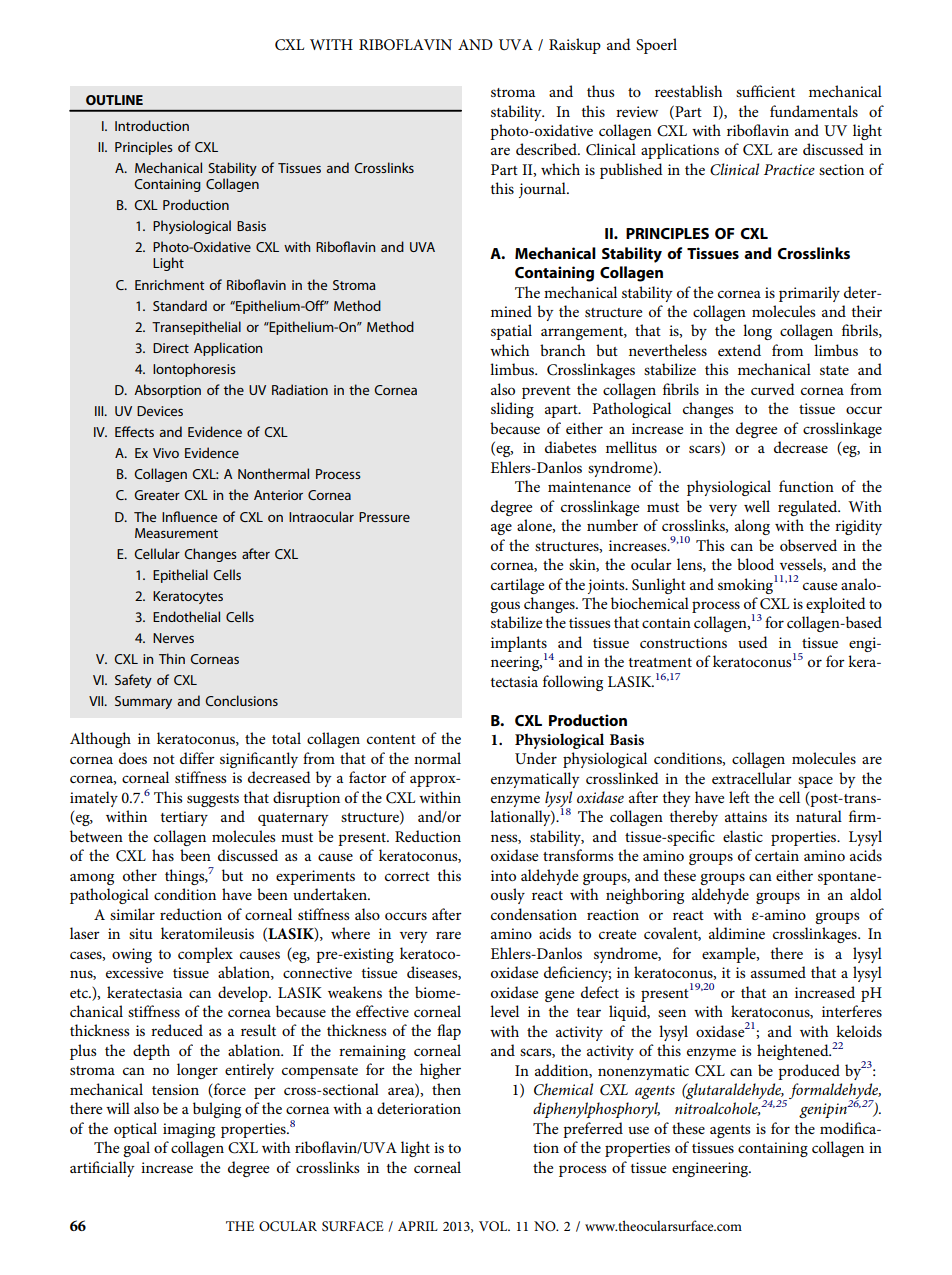 The height and width of the screenshot is (1275, 952). I want to click on described, so click(547, 149).
